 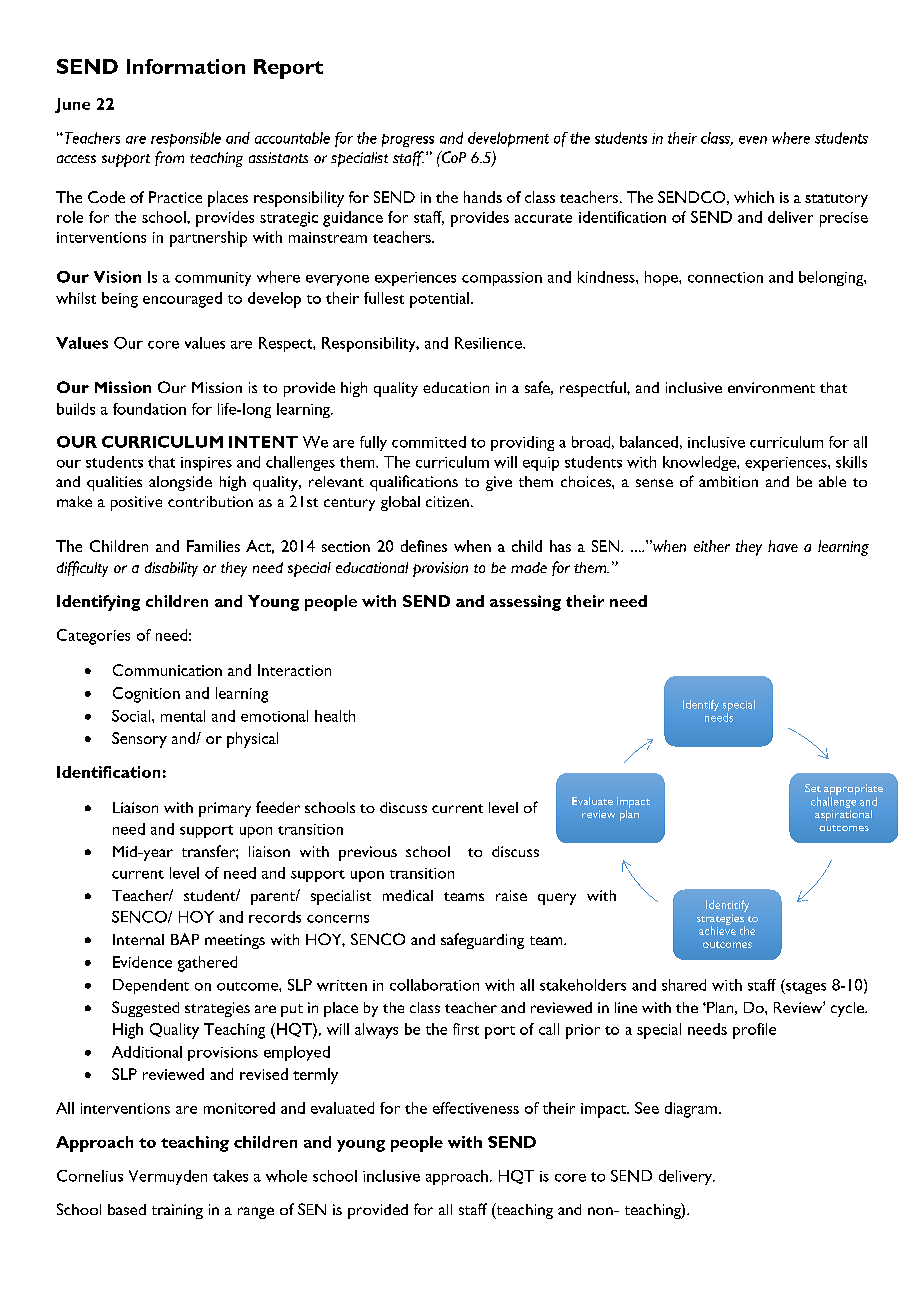 I want to click on progress, so click(x=408, y=140).
